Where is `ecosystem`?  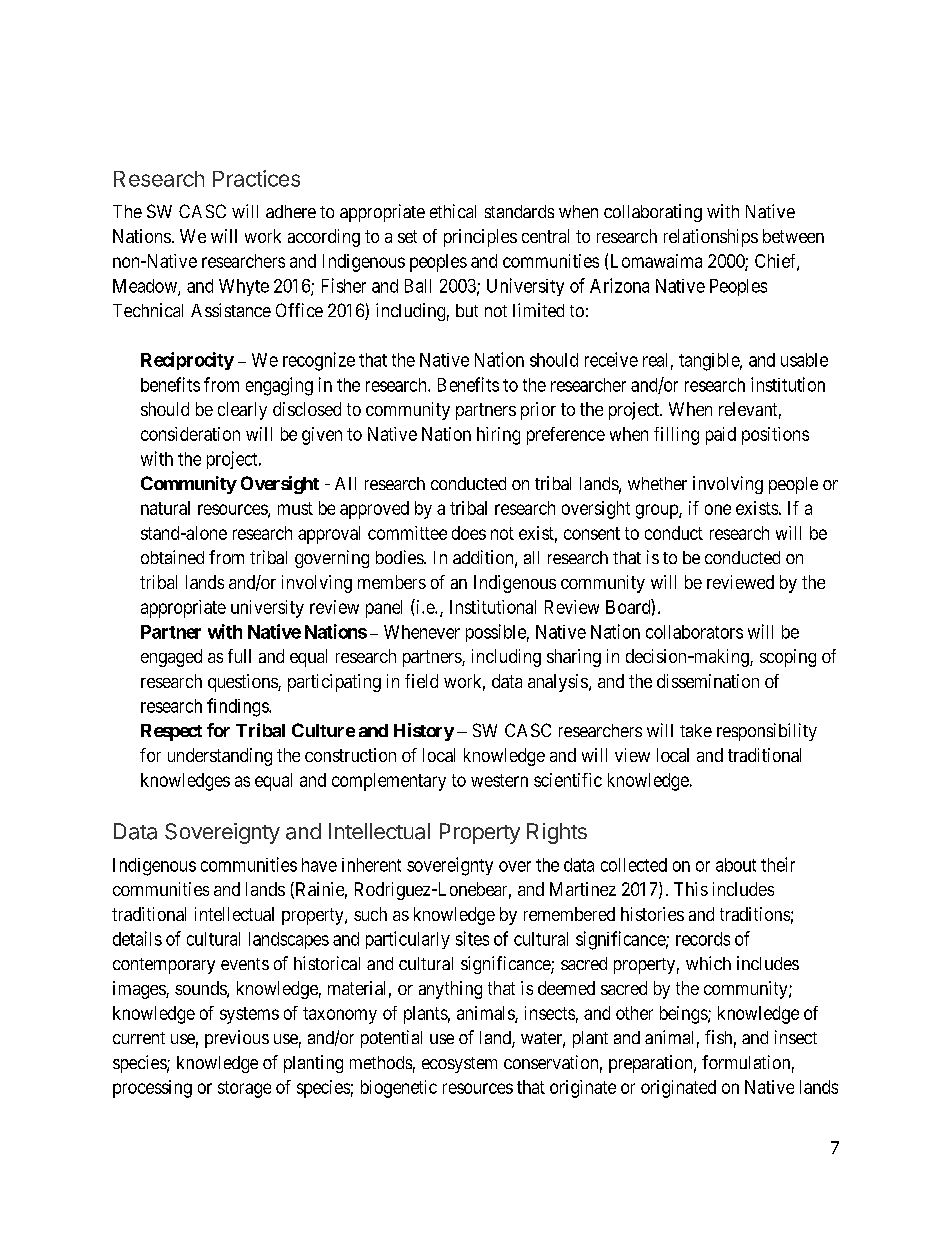 ecosystem is located at coordinates (459, 1065).
